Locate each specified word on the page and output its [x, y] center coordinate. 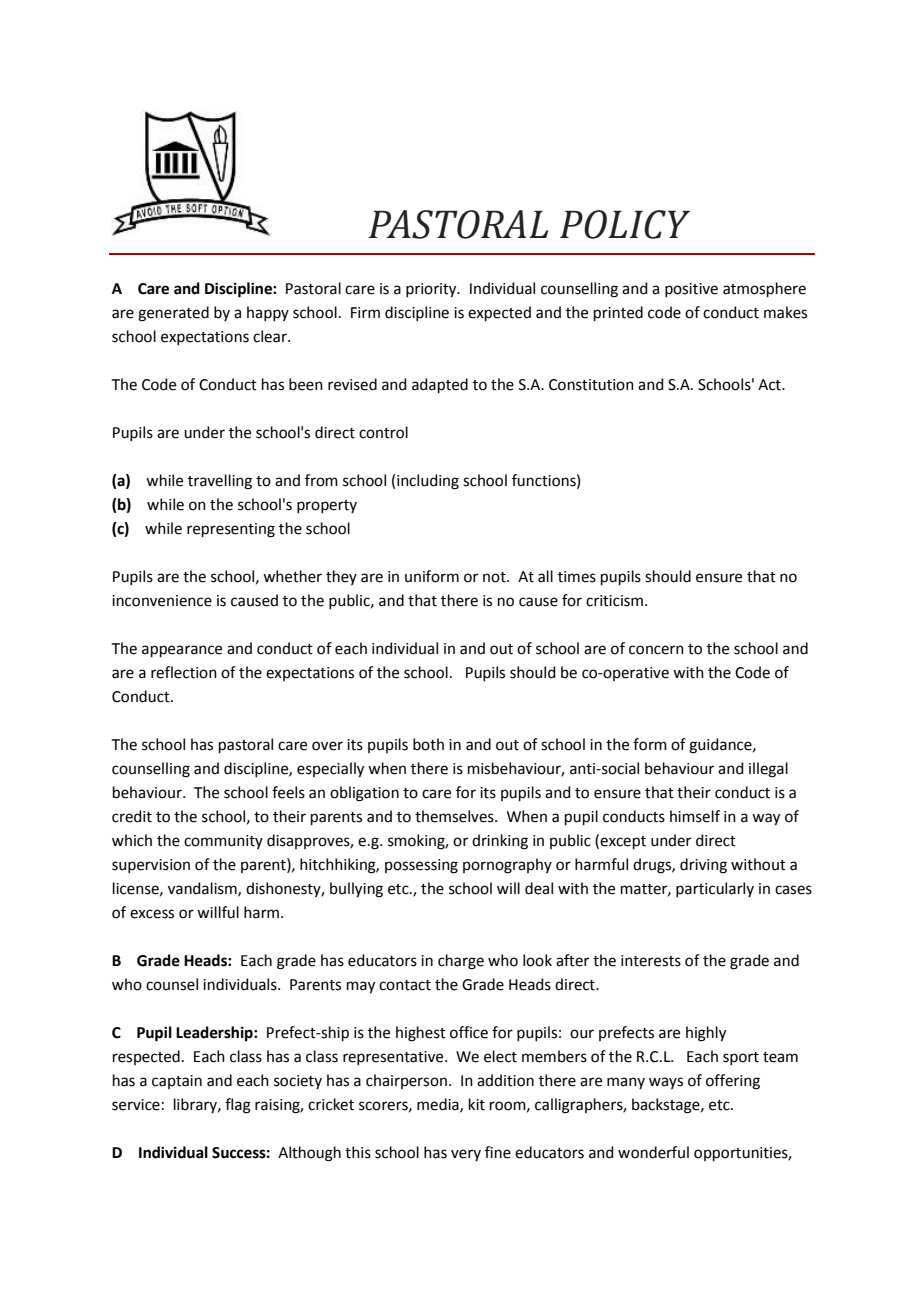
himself [695, 816]
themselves [455, 816]
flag [238, 1106]
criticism [614, 601]
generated [173, 314]
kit [477, 1104]
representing [231, 530]
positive [691, 290]
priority [432, 290]
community [223, 842]
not [495, 577]
